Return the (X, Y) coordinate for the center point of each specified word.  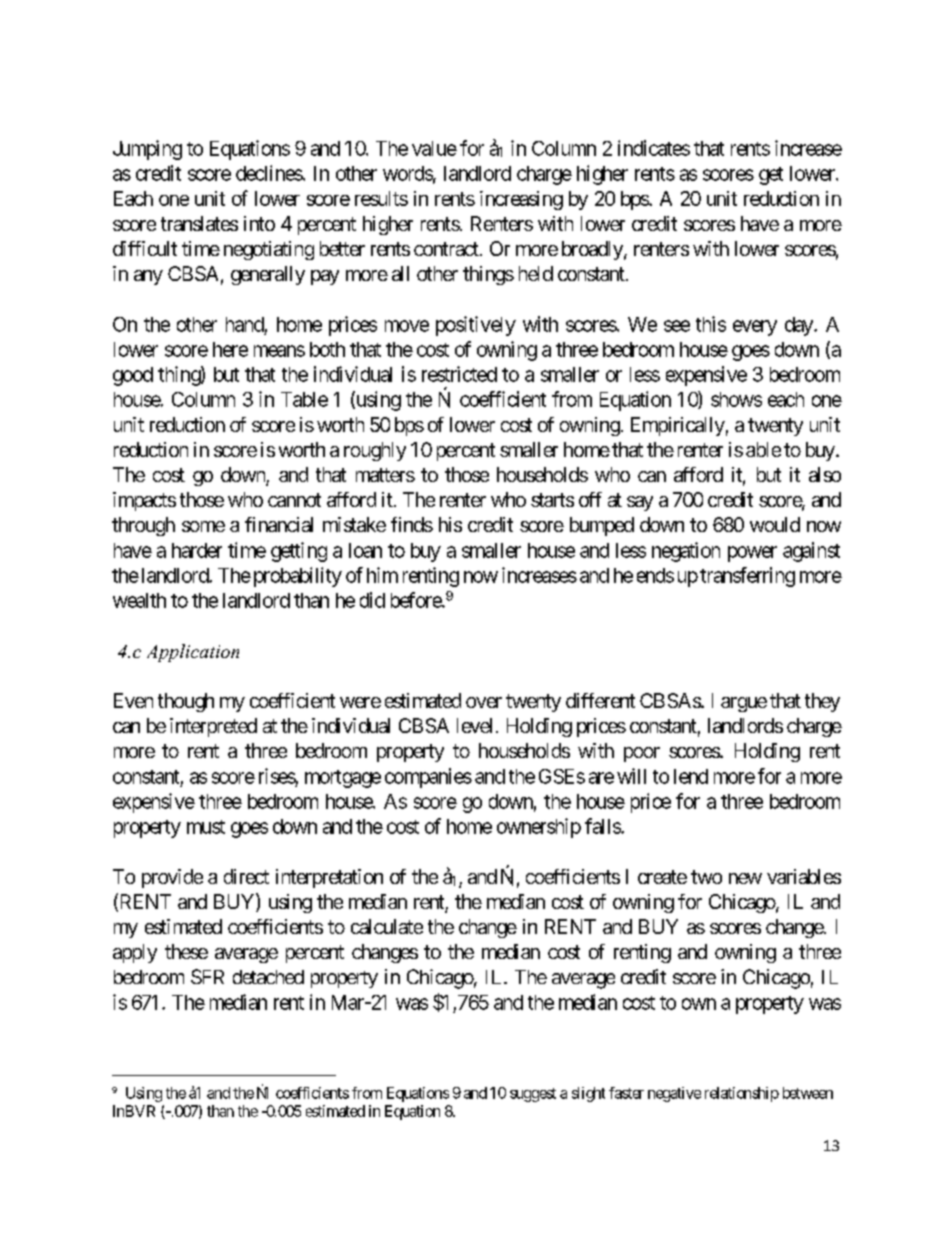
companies (428, 778)
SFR (207, 976)
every (755, 328)
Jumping (147, 150)
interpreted (213, 727)
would (775, 524)
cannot (294, 500)
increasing (521, 200)
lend (691, 776)
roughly (375, 451)
